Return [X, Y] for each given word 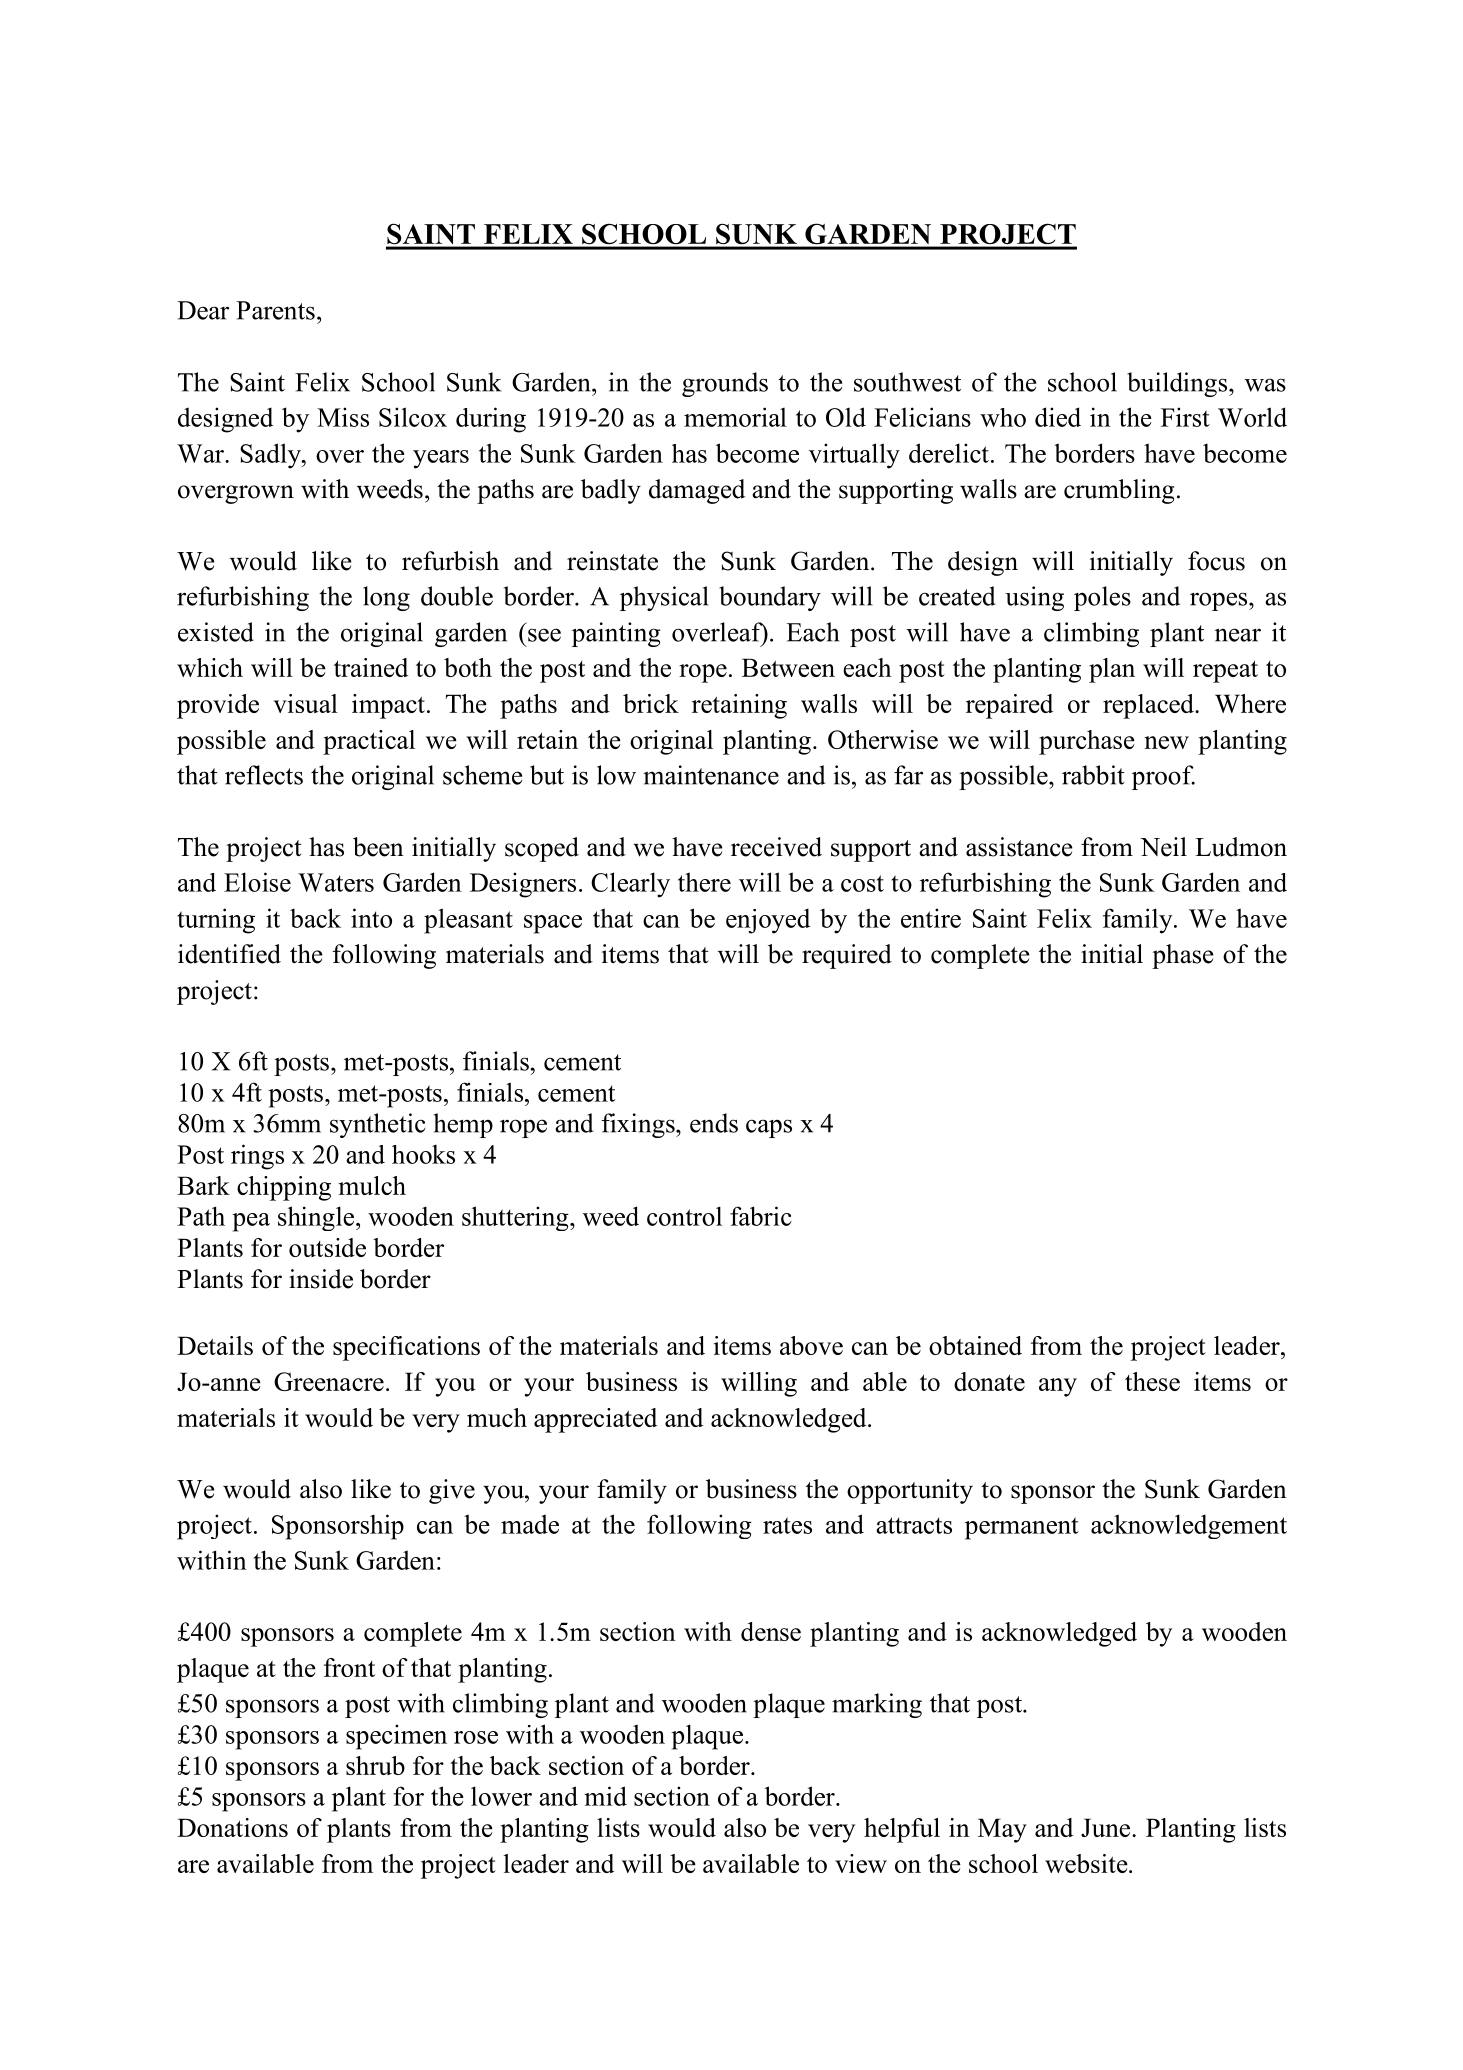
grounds [725, 384]
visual [305, 703]
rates [787, 1525]
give [452, 1491]
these [1152, 1381]
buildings [1177, 384]
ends [714, 1123]
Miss [343, 417]
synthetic [377, 1125]
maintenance [711, 775]
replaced [1149, 706]
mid [605, 1796]
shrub [375, 1765]
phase [1183, 956]
